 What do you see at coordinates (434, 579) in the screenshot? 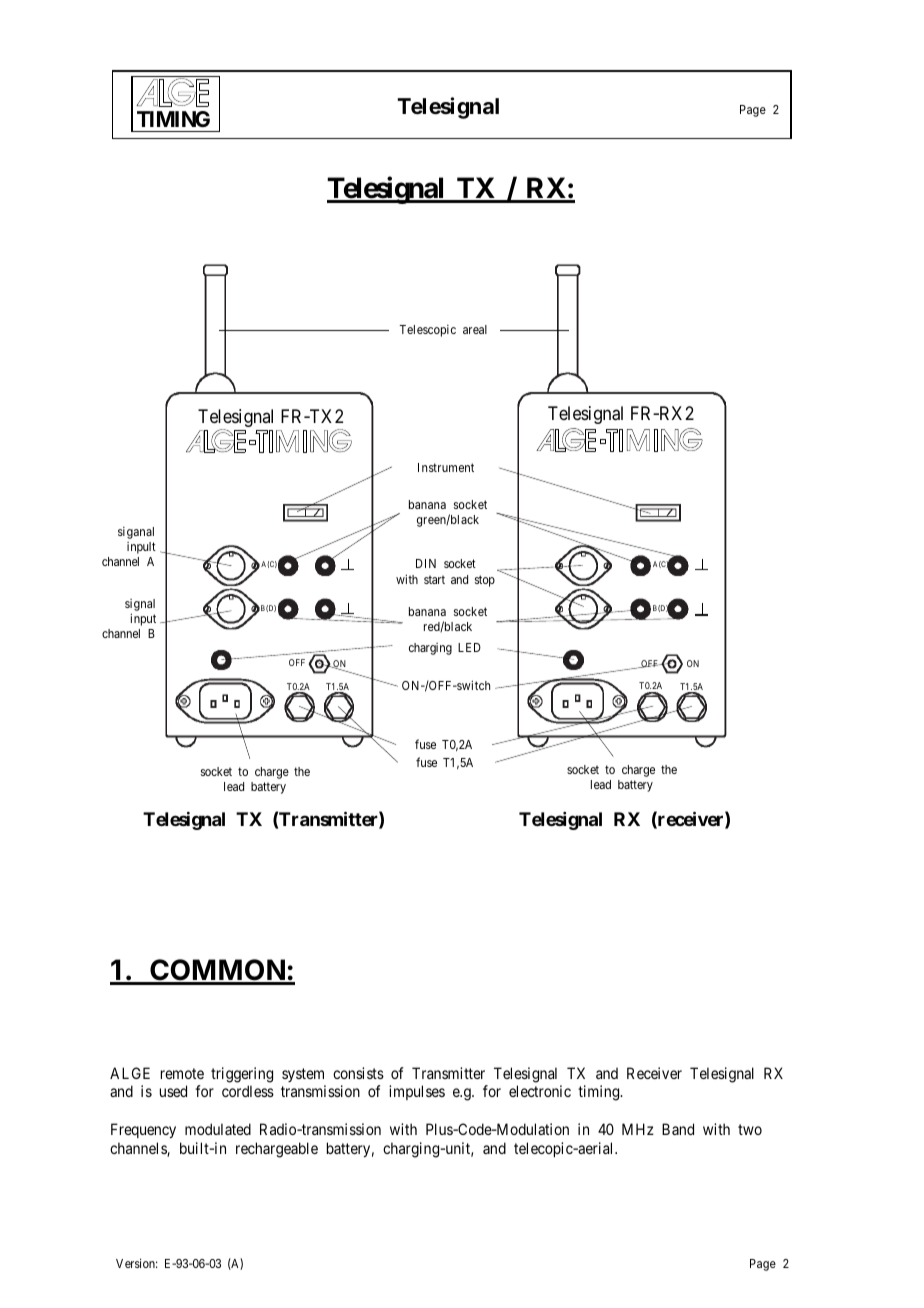
I see `start` at bounding box center [434, 579].
